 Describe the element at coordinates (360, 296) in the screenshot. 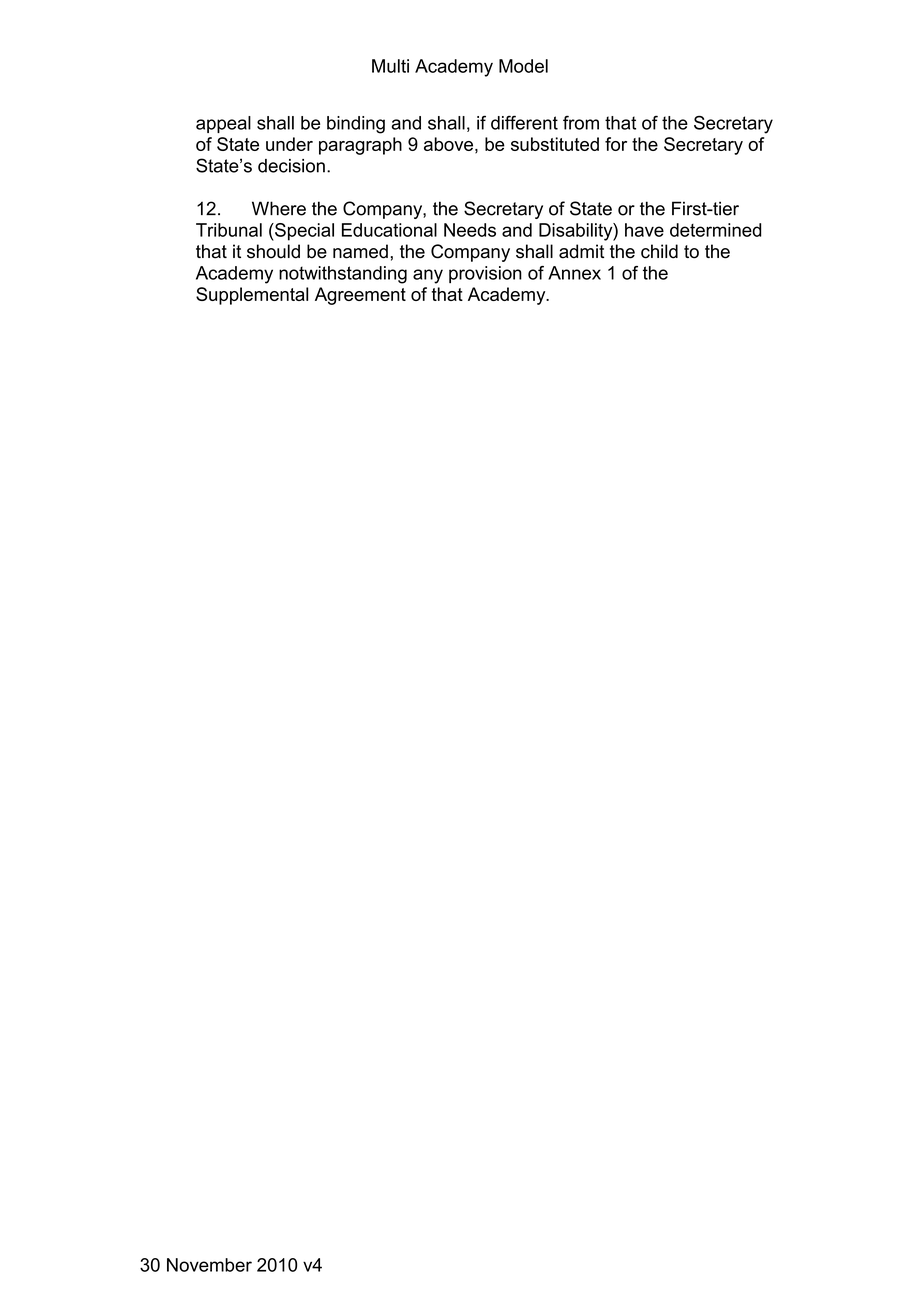

I see `Agreement` at that location.
